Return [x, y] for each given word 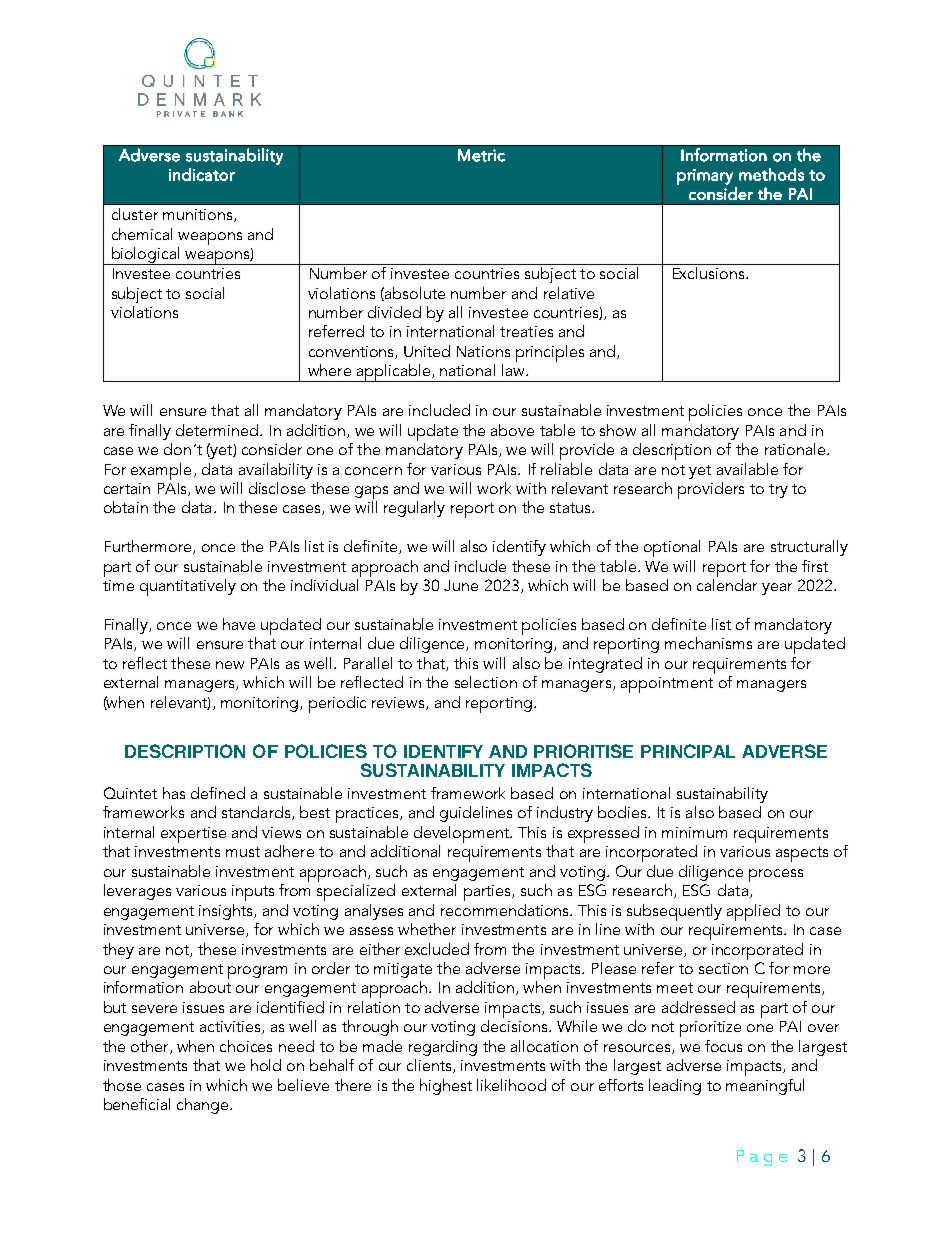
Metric [481, 155]
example [161, 471]
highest [446, 1087]
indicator [202, 174]
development [463, 834]
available [747, 469]
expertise [193, 835]
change [204, 1106]
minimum [694, 832]
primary [705, 177]
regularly [414, 509]
